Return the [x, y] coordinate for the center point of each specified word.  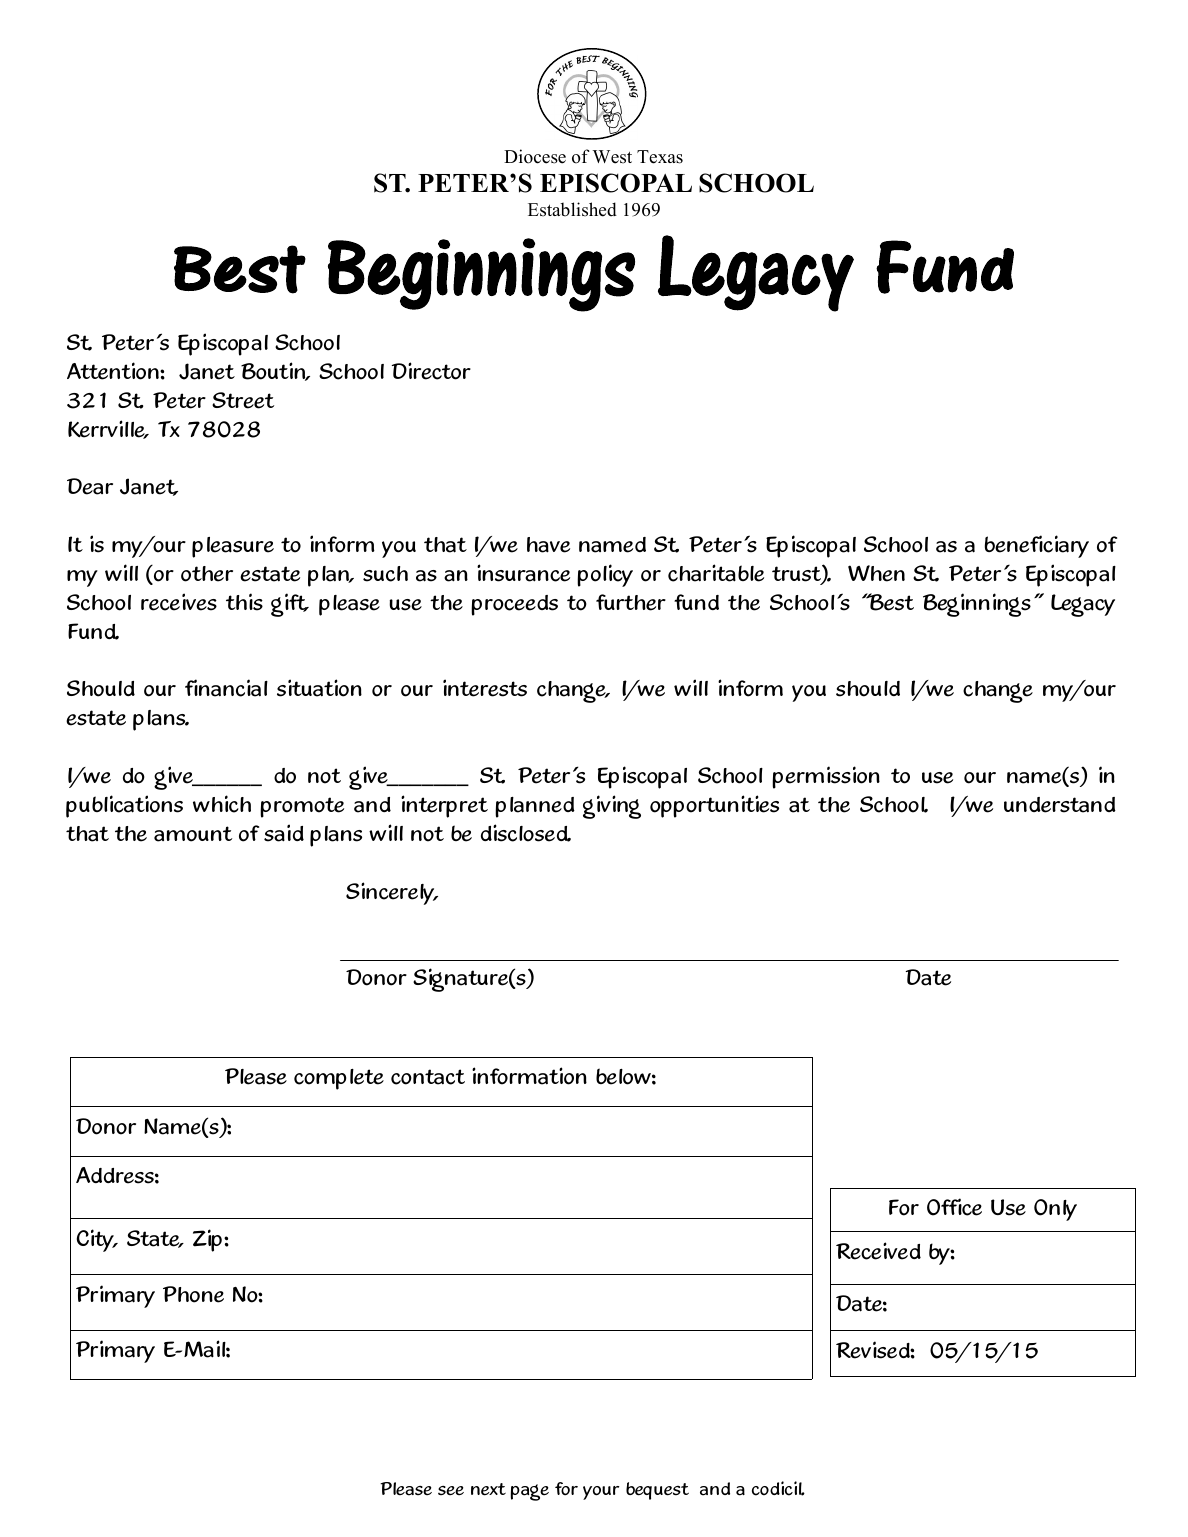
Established [572, 209]
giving [612, 807]
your [601, 1493]
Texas [660, 157]
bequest [657, 1491]
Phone [193, 1294]
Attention [114, 371]
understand [1060, 805]
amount [193, 834]
